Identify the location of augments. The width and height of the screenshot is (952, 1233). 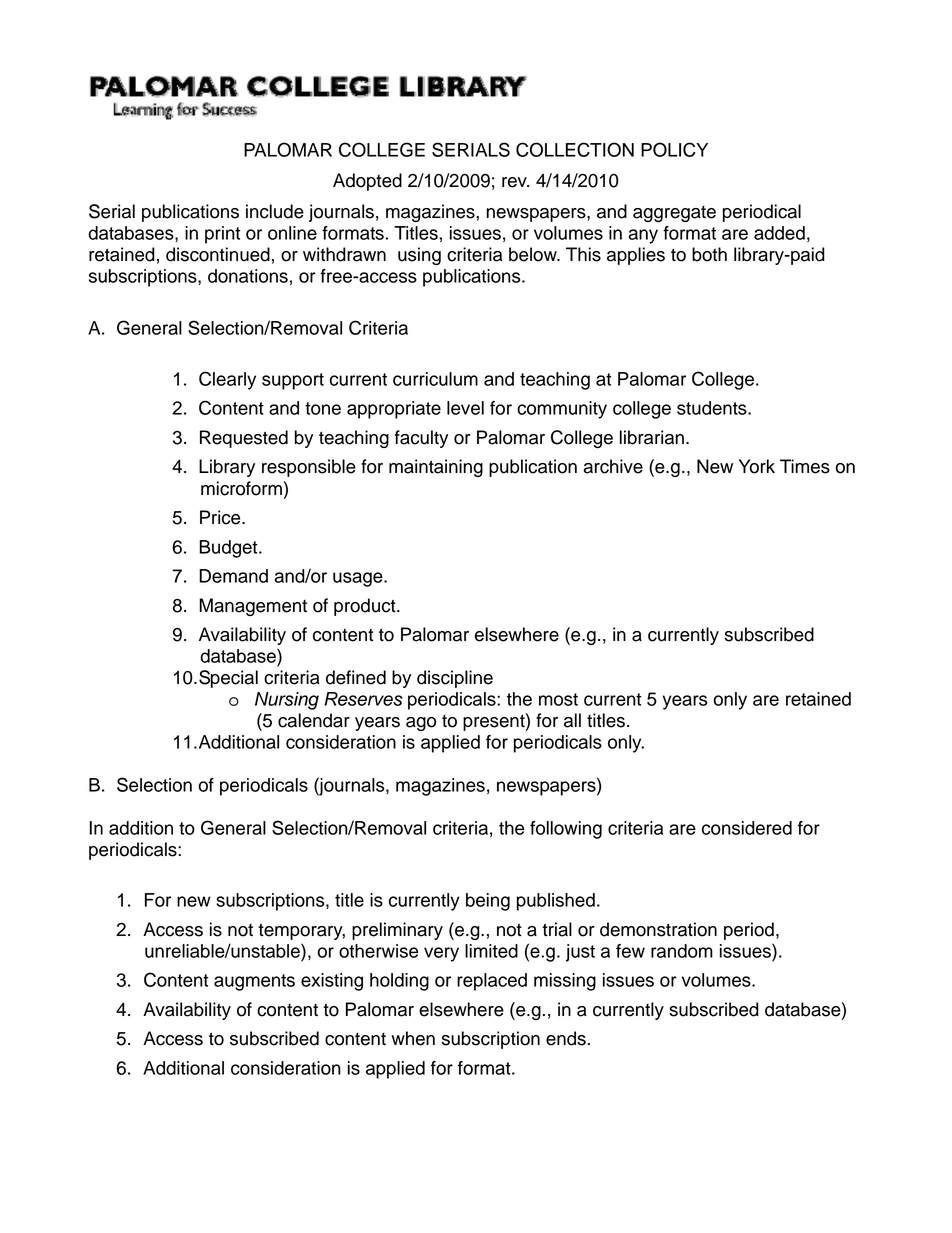
(254, 982).
